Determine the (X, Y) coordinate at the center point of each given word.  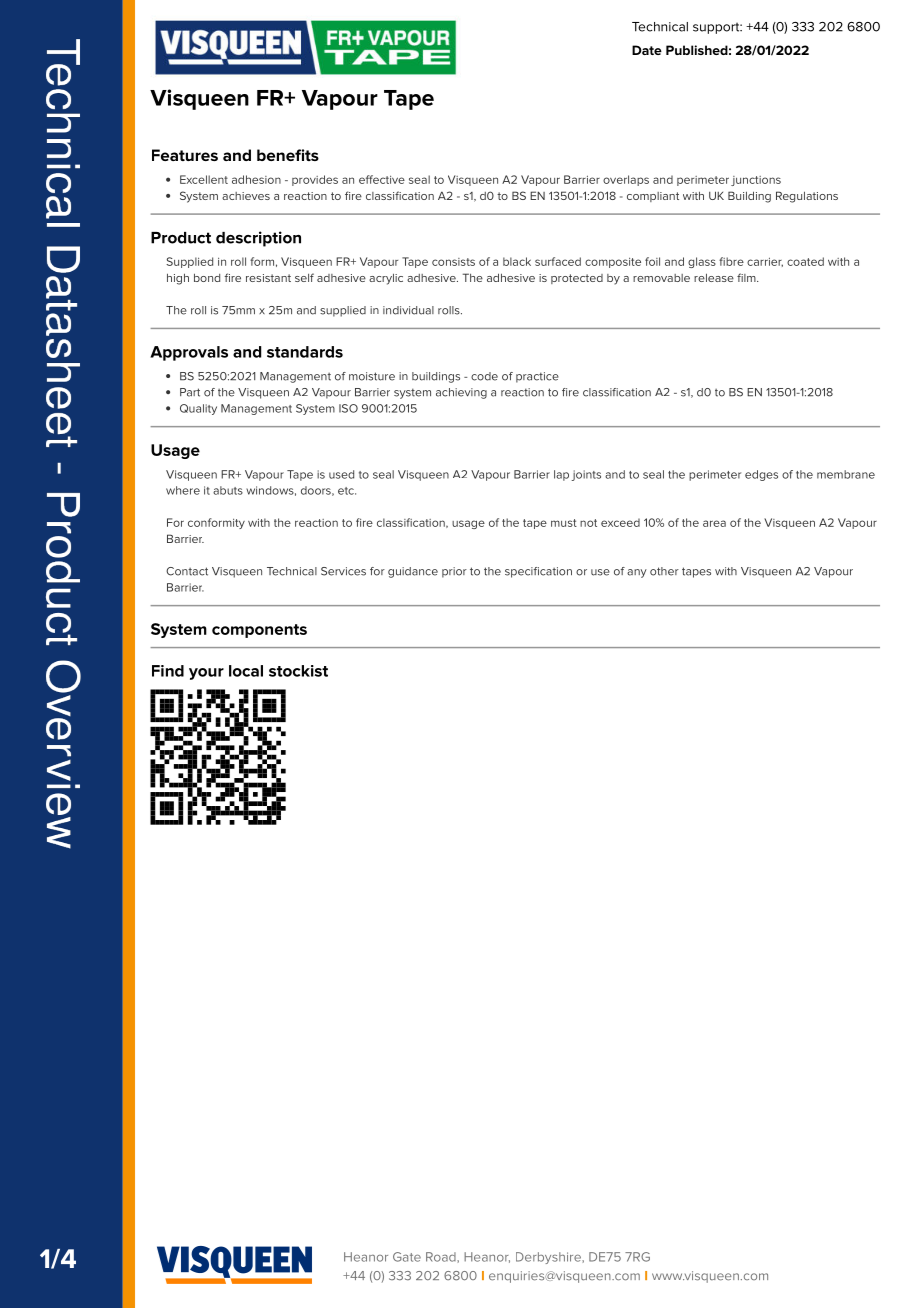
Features (185, 155)
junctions (756, 181)
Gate (407, 1257)
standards (305, 352)
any (637, 573)
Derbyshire (549, 1258)
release (714, 277)
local (246, 671)
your (206, 674)
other (664, 571)
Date (647, 50)
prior (454, 572)
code (484, 376)
